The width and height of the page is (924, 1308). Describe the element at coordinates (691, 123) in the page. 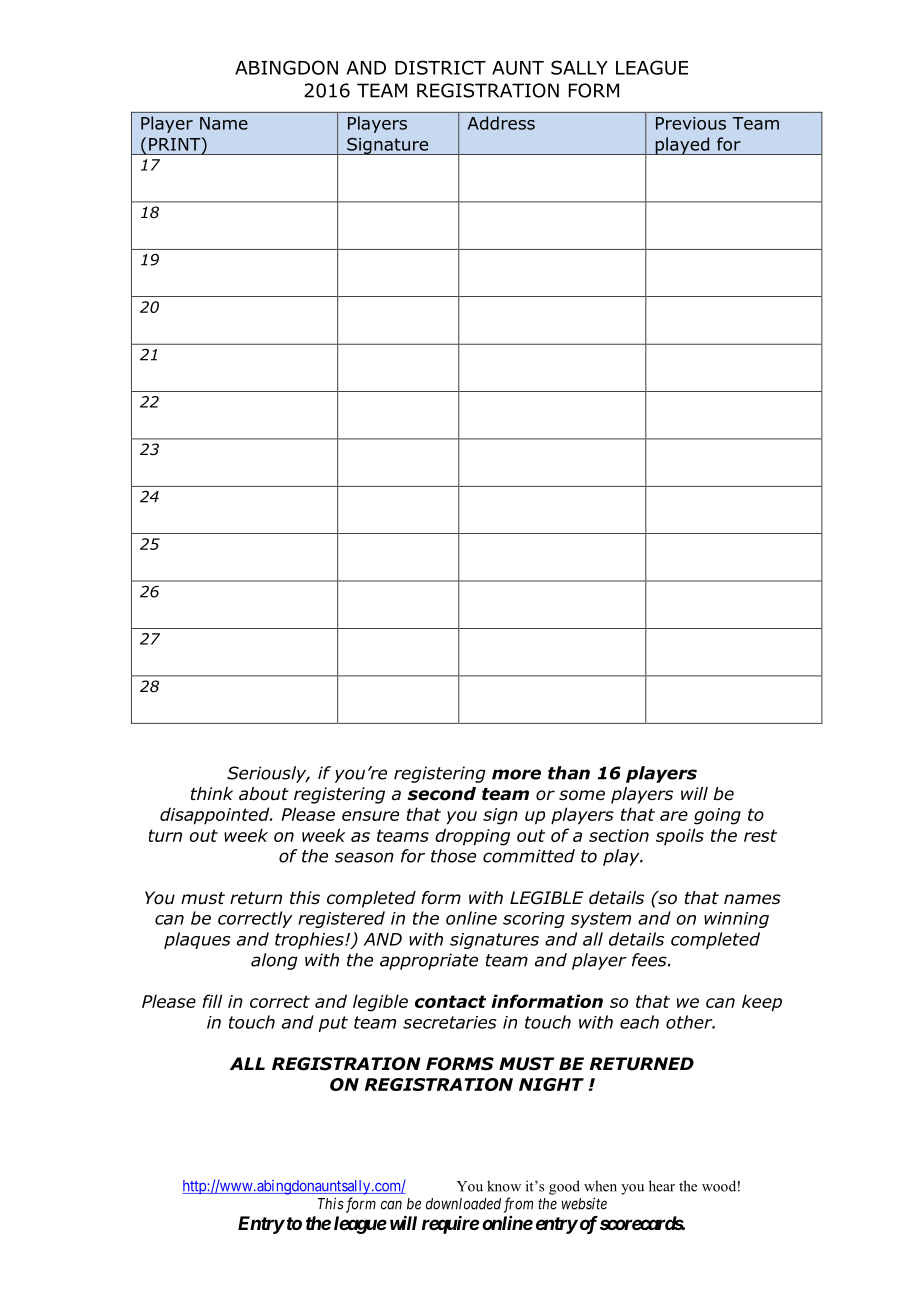

I see `Previous` at that location.
